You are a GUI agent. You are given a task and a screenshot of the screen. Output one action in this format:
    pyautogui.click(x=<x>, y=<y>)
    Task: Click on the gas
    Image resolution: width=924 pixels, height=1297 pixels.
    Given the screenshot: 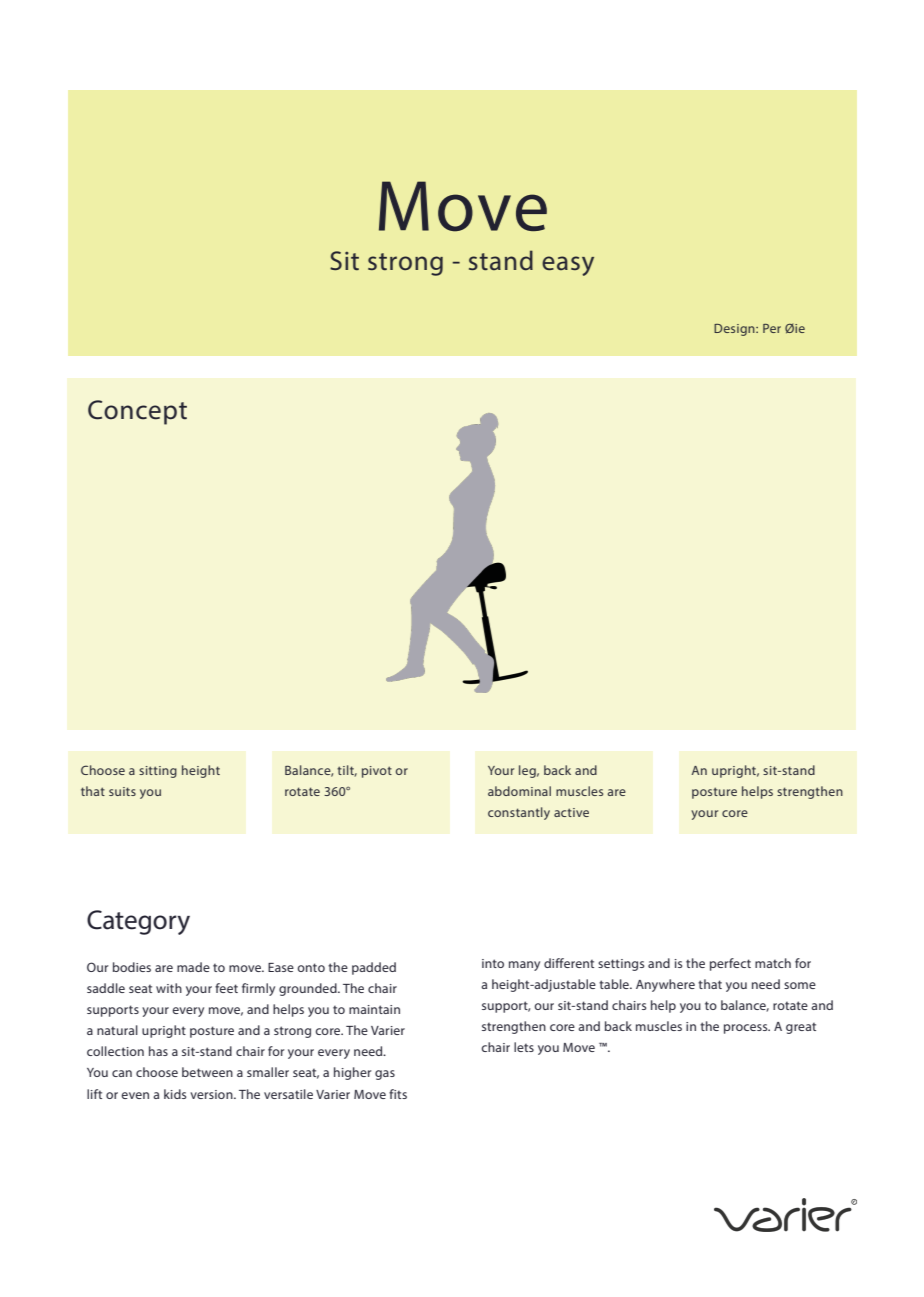 What is the action you would take?
    pyautogui.click(x=385, y=1075)
